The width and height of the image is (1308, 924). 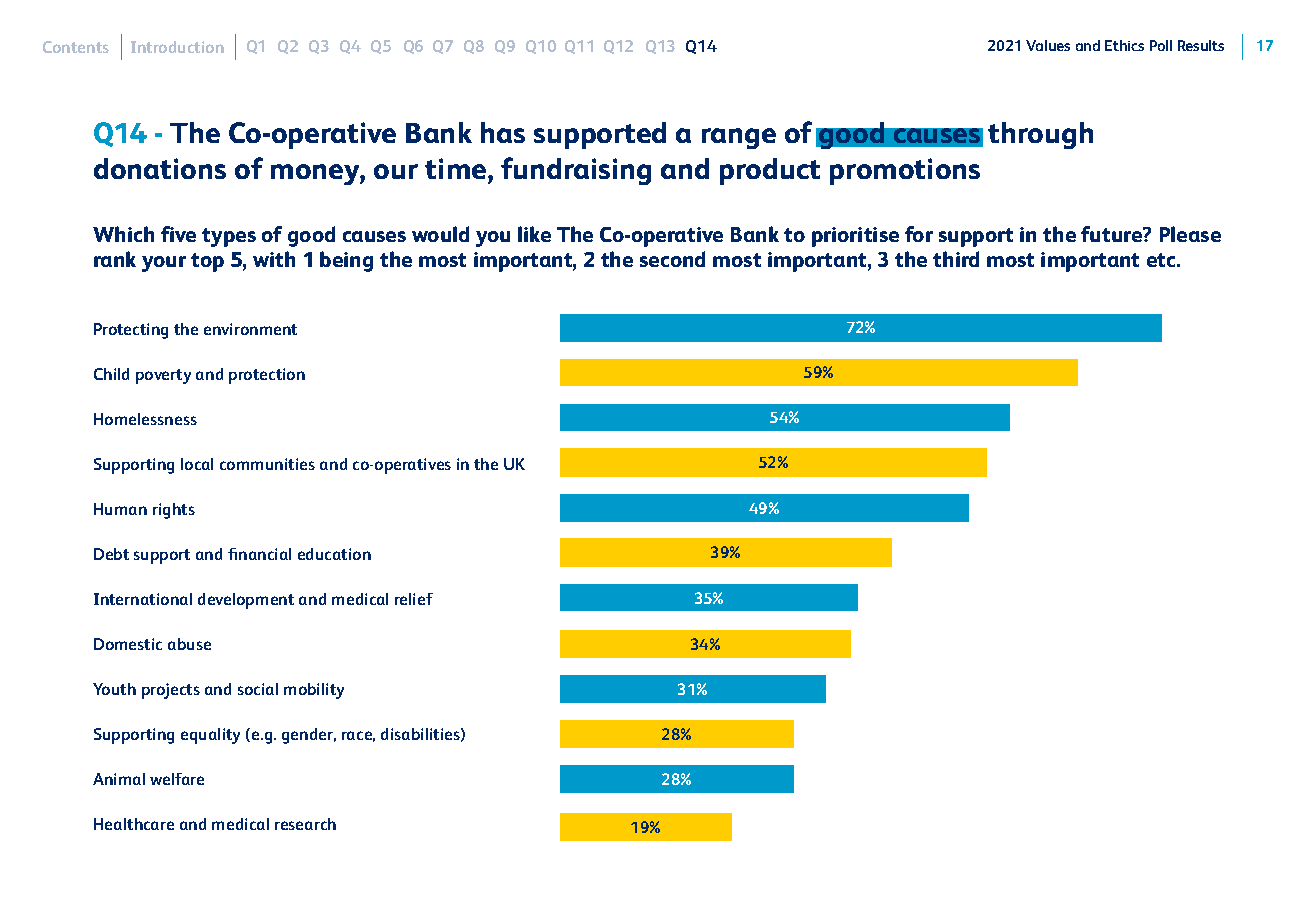 What do you see at coordinates (267, 464) in the image?
I see `communities` at bounding box center [267, 464].
